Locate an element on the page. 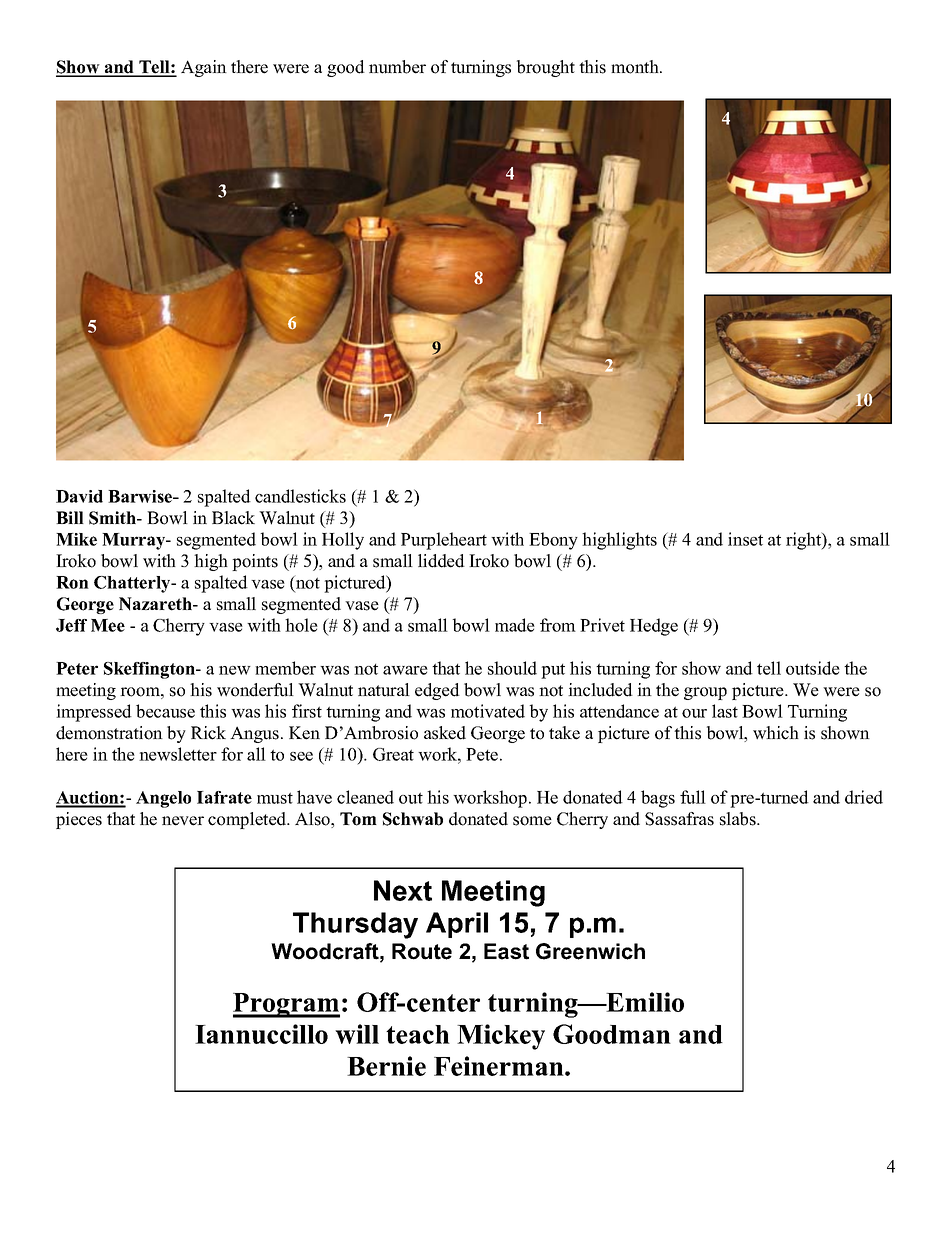  Hedge is located at coordinates (654, 627).
